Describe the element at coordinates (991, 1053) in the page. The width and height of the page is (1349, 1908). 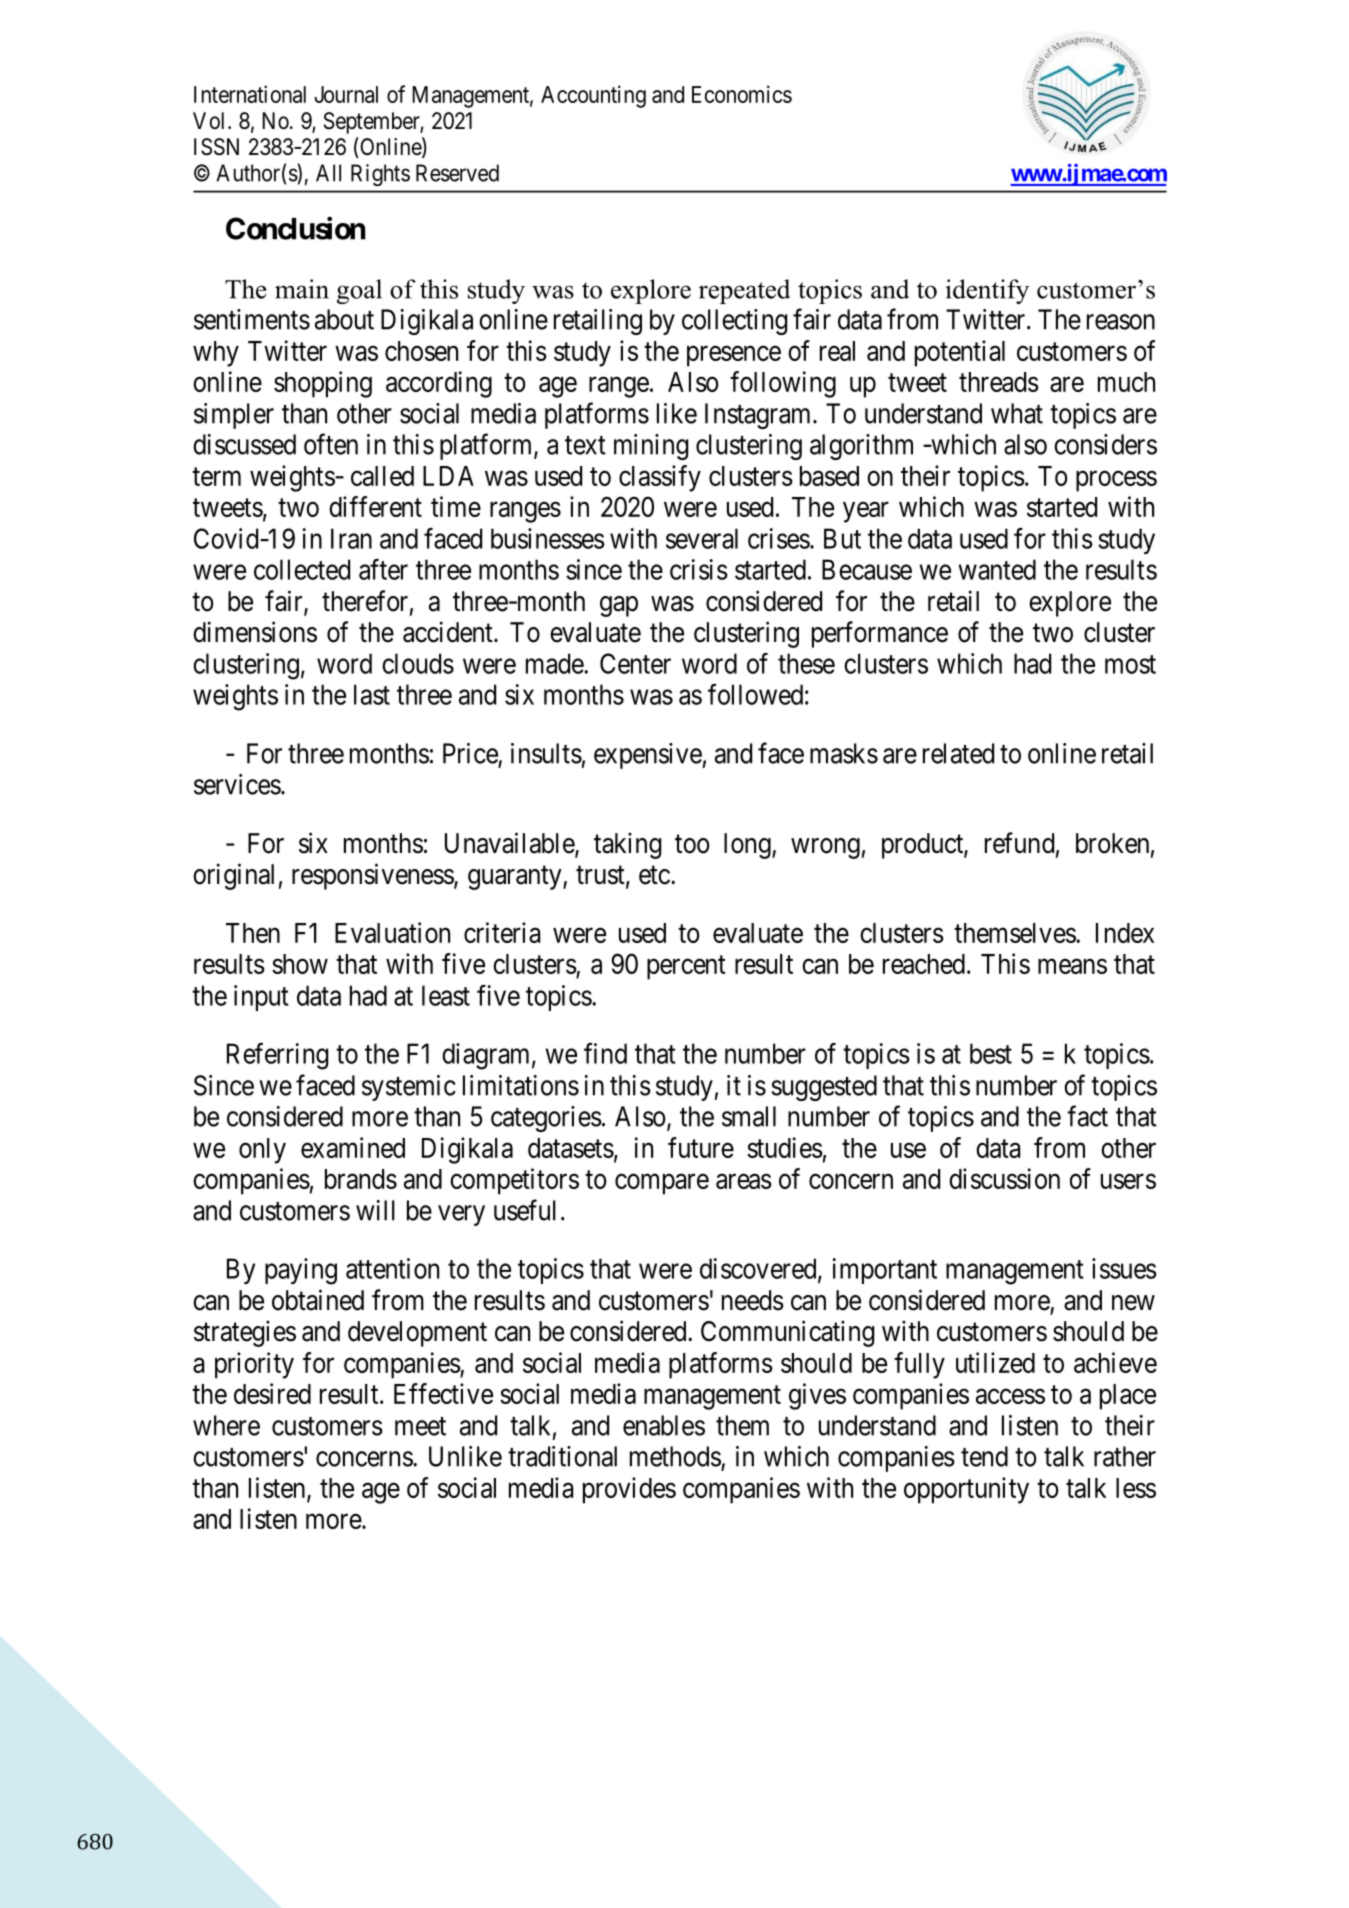
I see `best` at that location.
